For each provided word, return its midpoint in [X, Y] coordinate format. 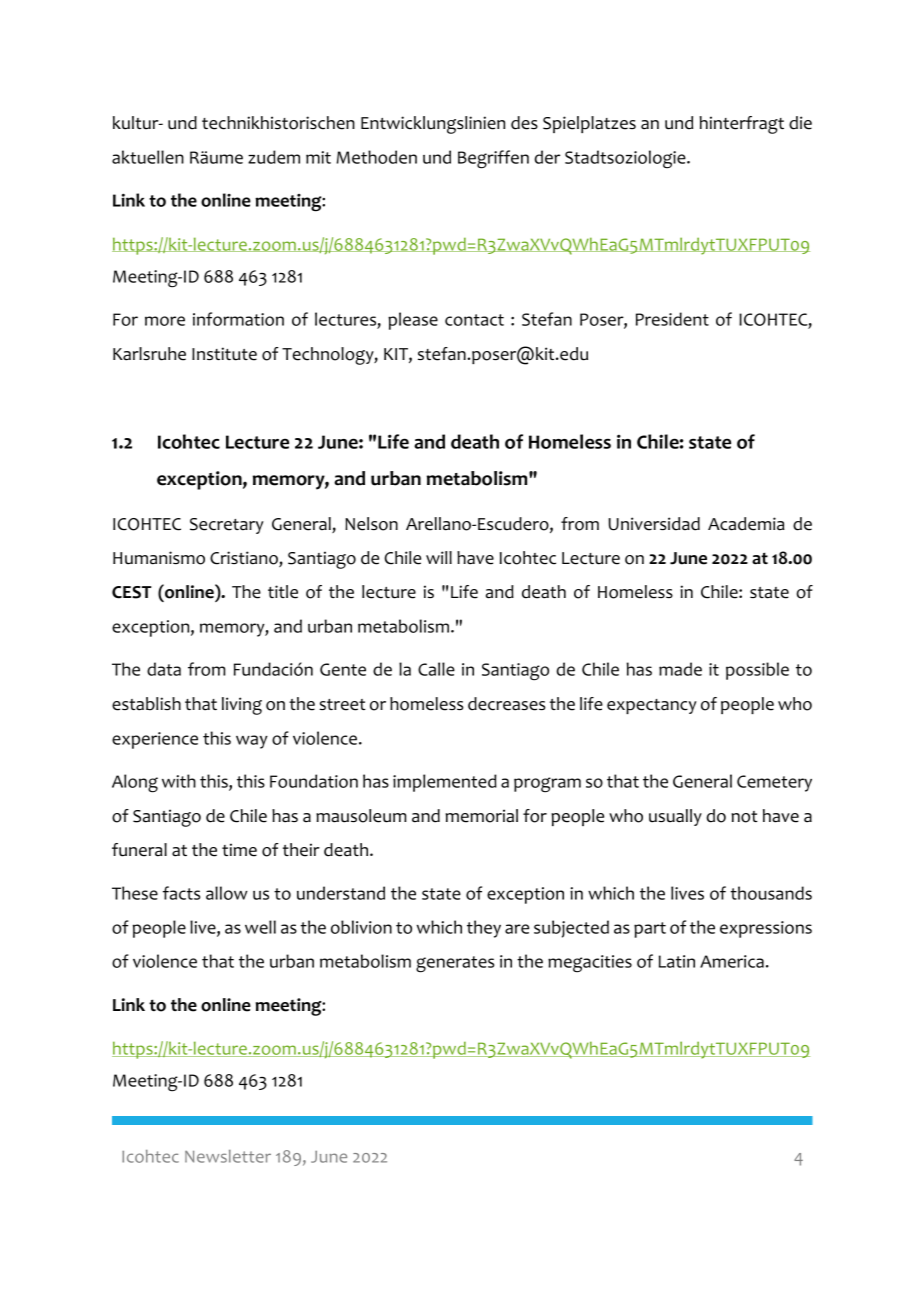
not [744, 817]
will [439, 557]
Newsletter [228, 1156]
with [179, 781]
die [800, 123]
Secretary [227, 526]
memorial [482, 816]
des [524, 123]
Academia [746, 524]
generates [455, 964]
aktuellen [148, 157]
